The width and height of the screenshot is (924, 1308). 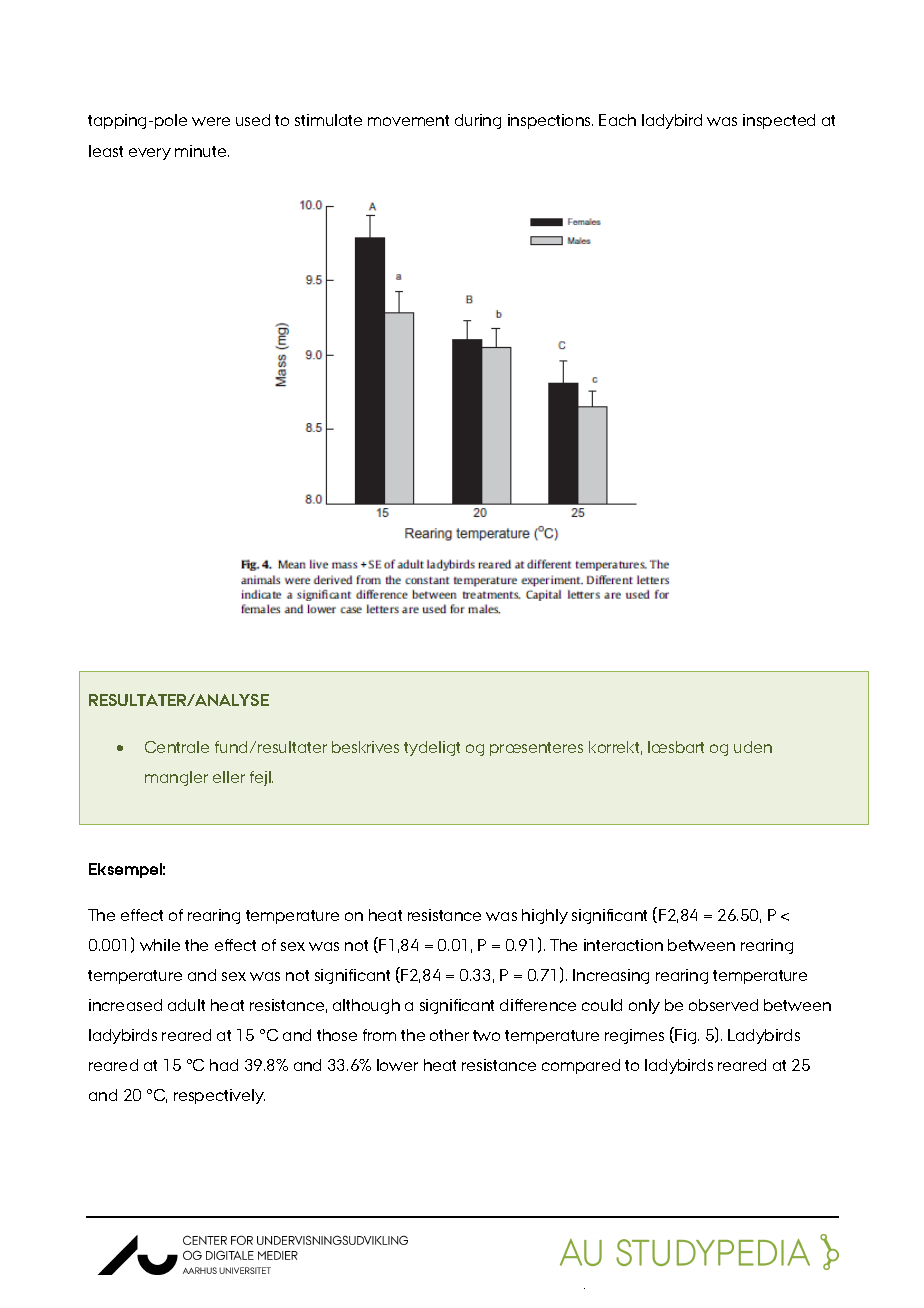 What do you see at coordinates (478, 121) in the screenshot?
I see `during` at bounding box center [478, 121].
